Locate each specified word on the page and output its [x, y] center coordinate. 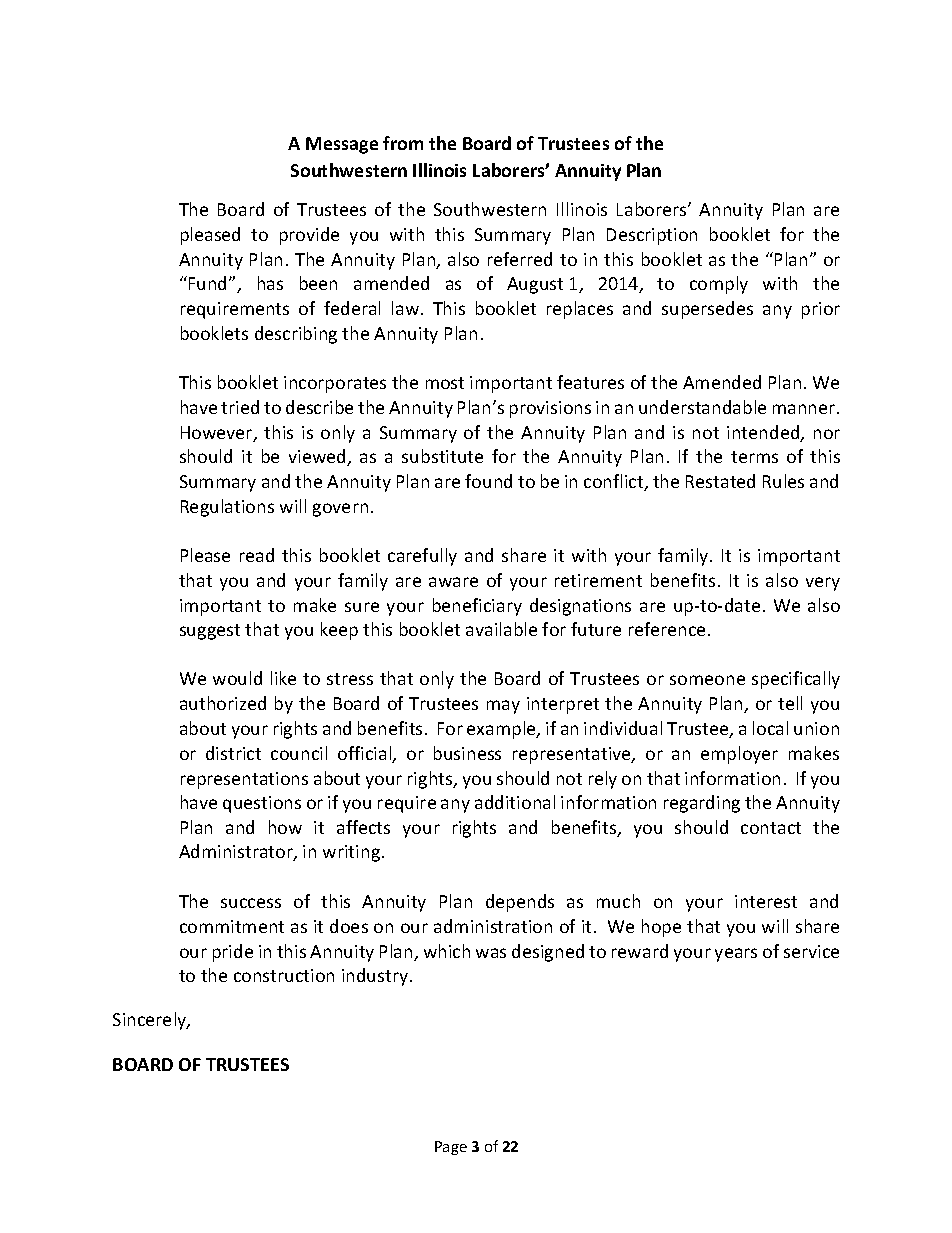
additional [515, 802]
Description [652, 236]
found [488, 481]
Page [451, 1148]
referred [520, 259]
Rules [783, 481]
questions [262, 804]
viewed [318, 457]
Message [342, 145]
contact [771, 828]
